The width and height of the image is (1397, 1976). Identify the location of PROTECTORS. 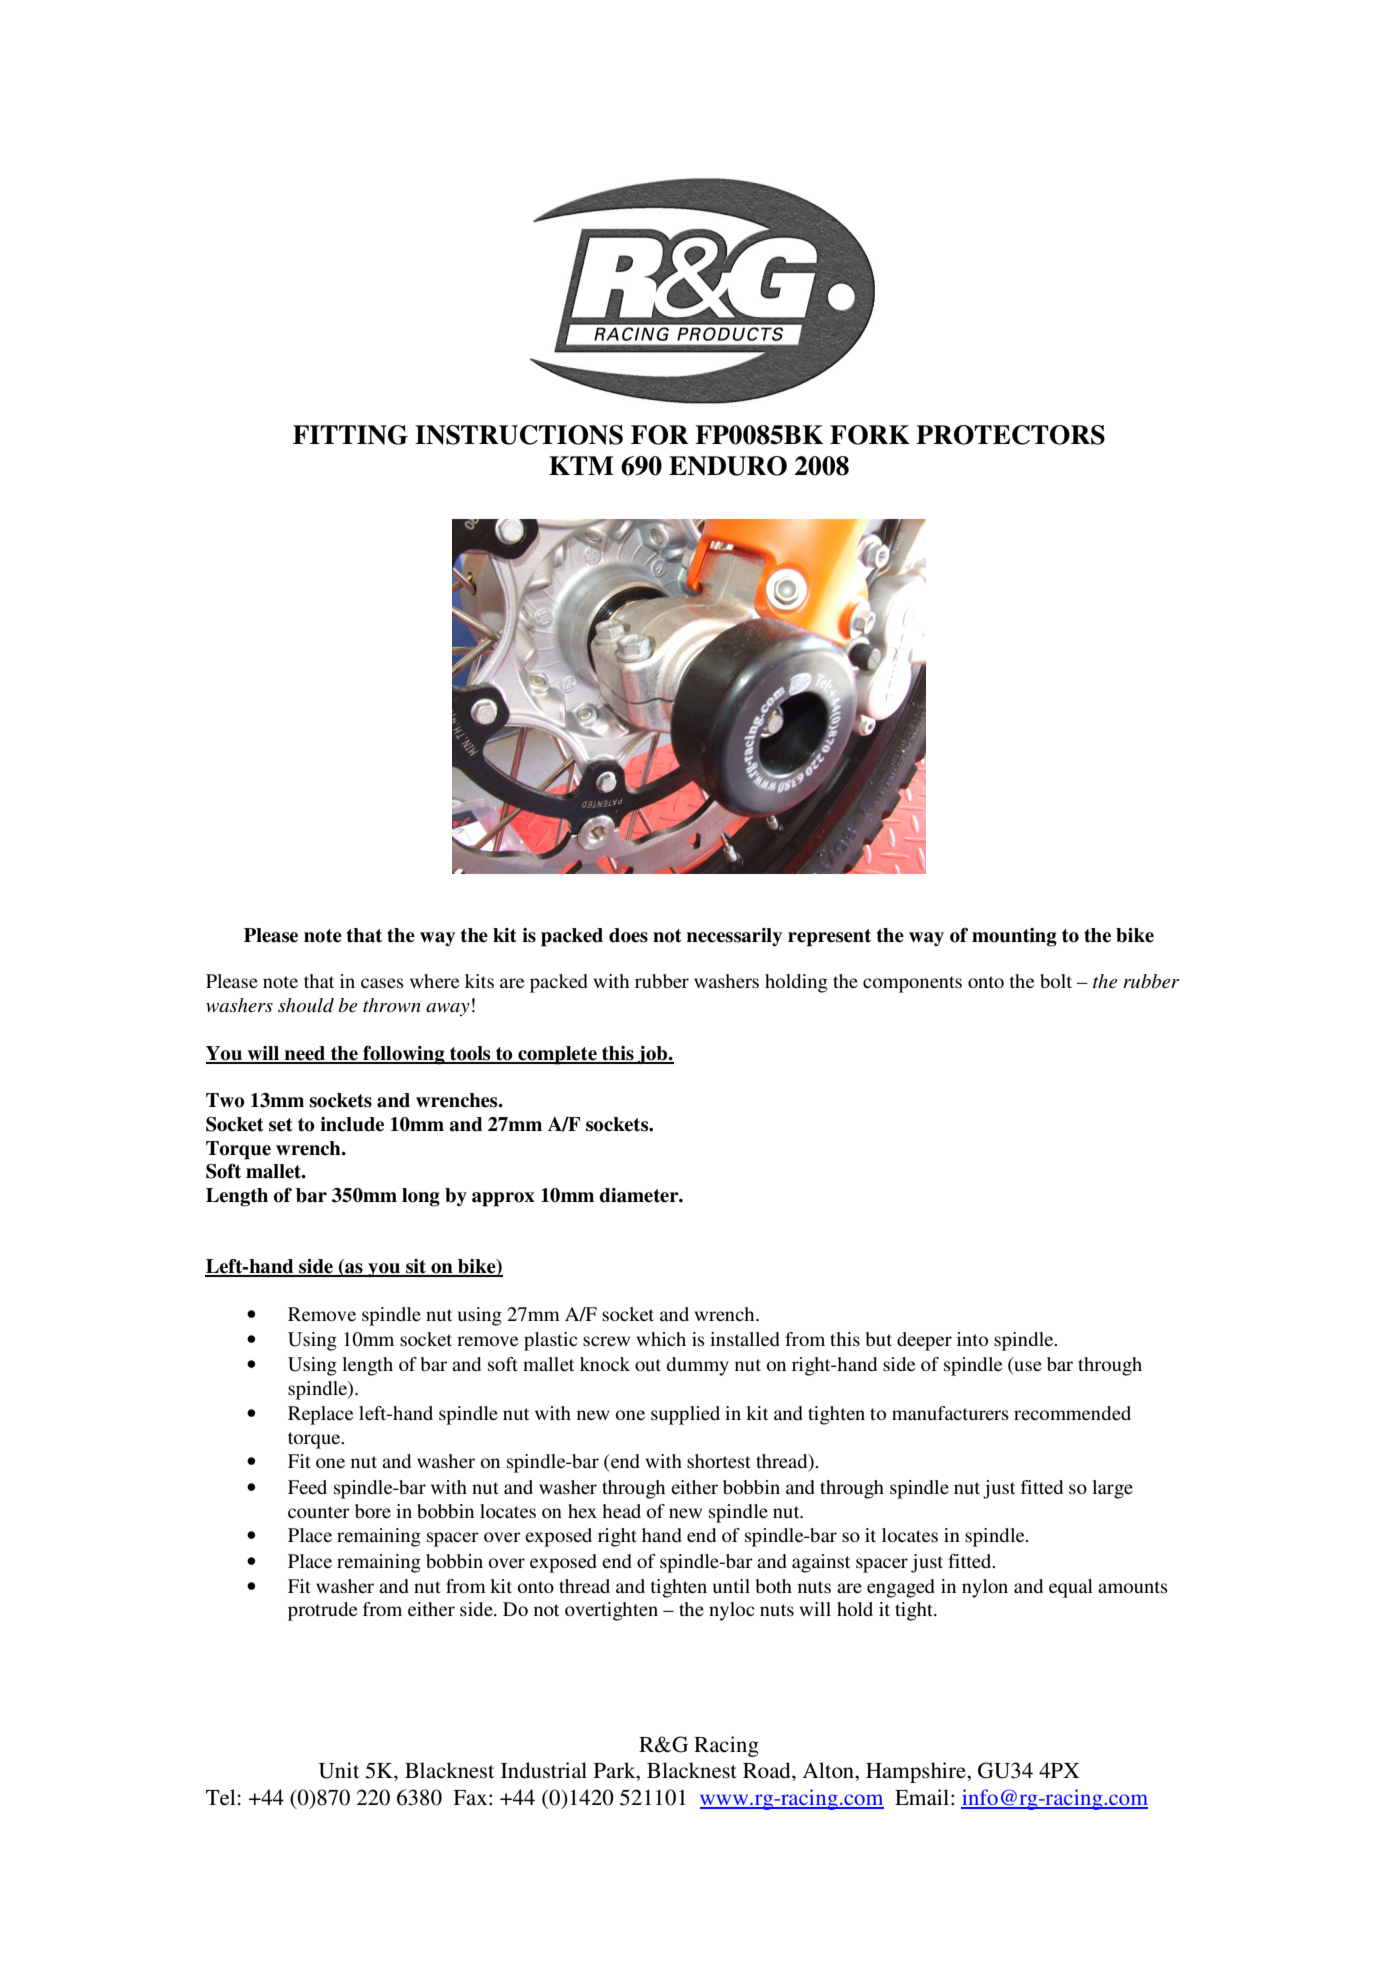
(1010, 435).
